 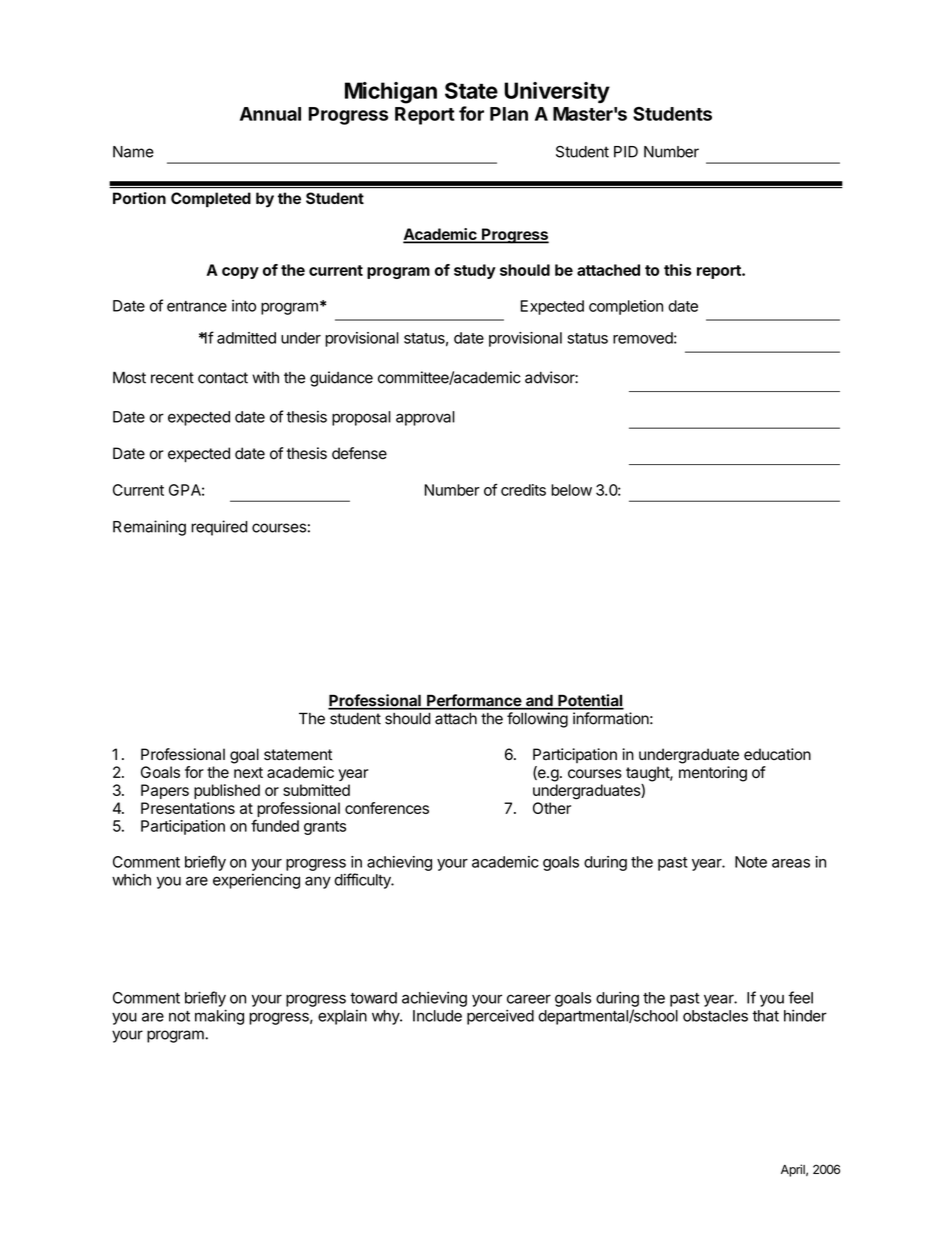 I want to click on PID, so click(x=626, y=152).
